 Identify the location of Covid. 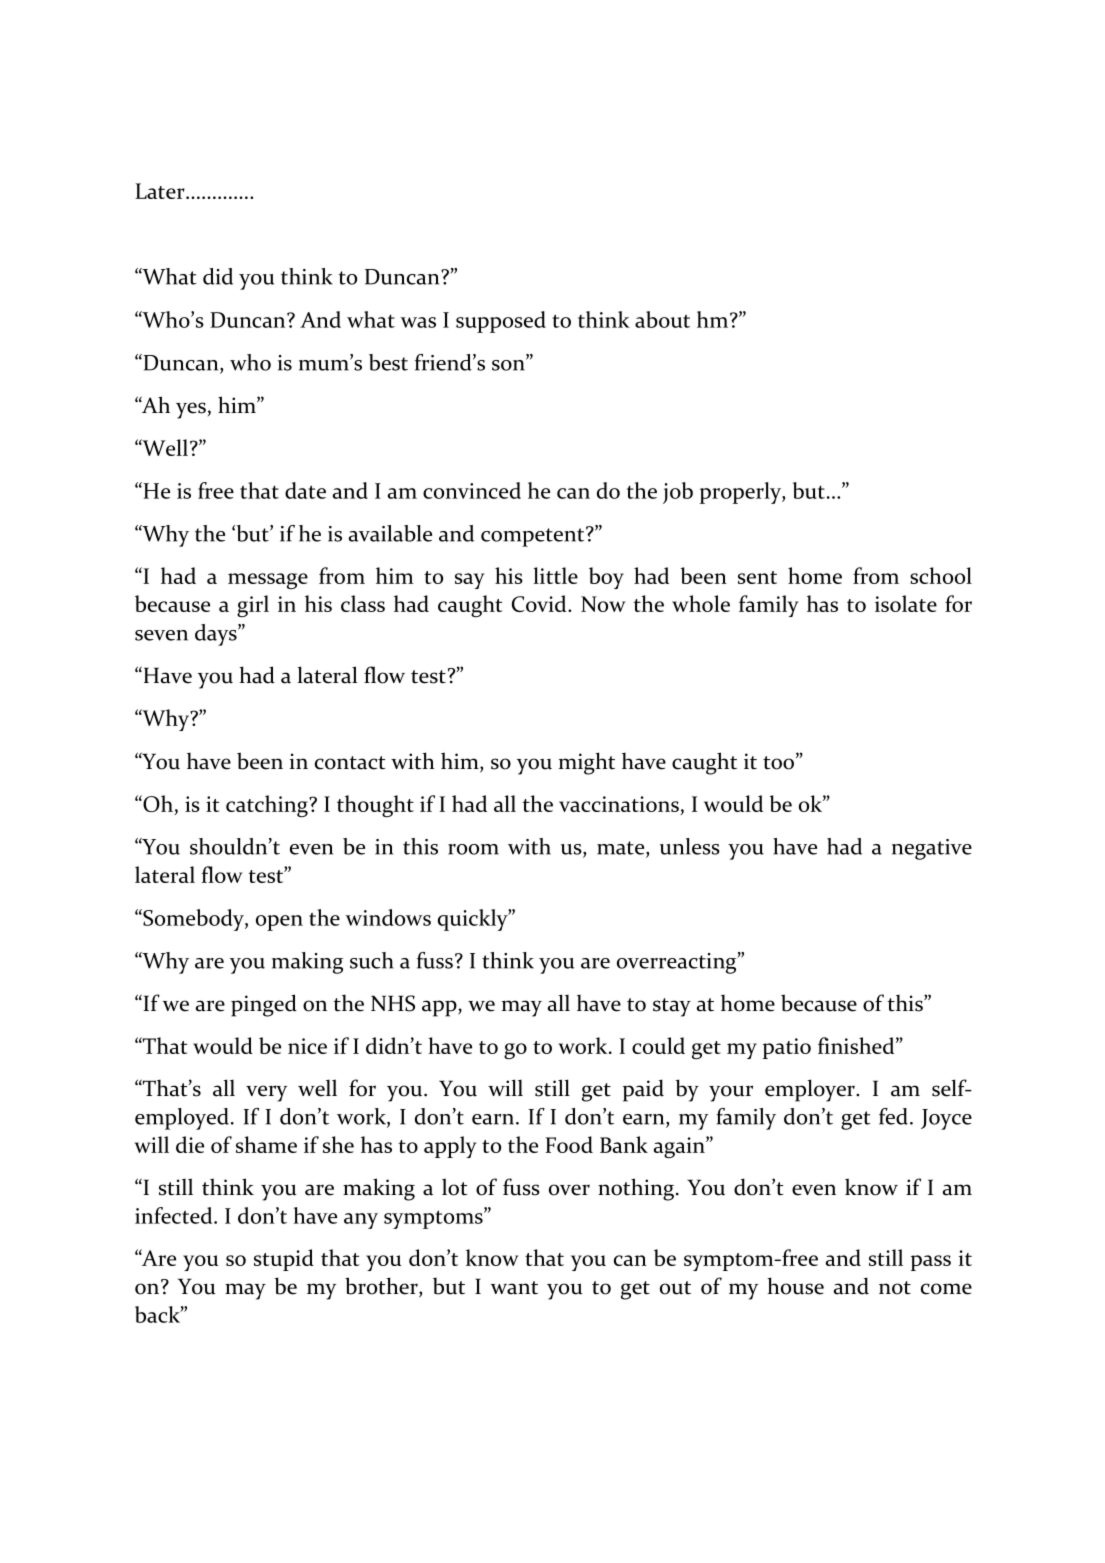
(540, 603).
